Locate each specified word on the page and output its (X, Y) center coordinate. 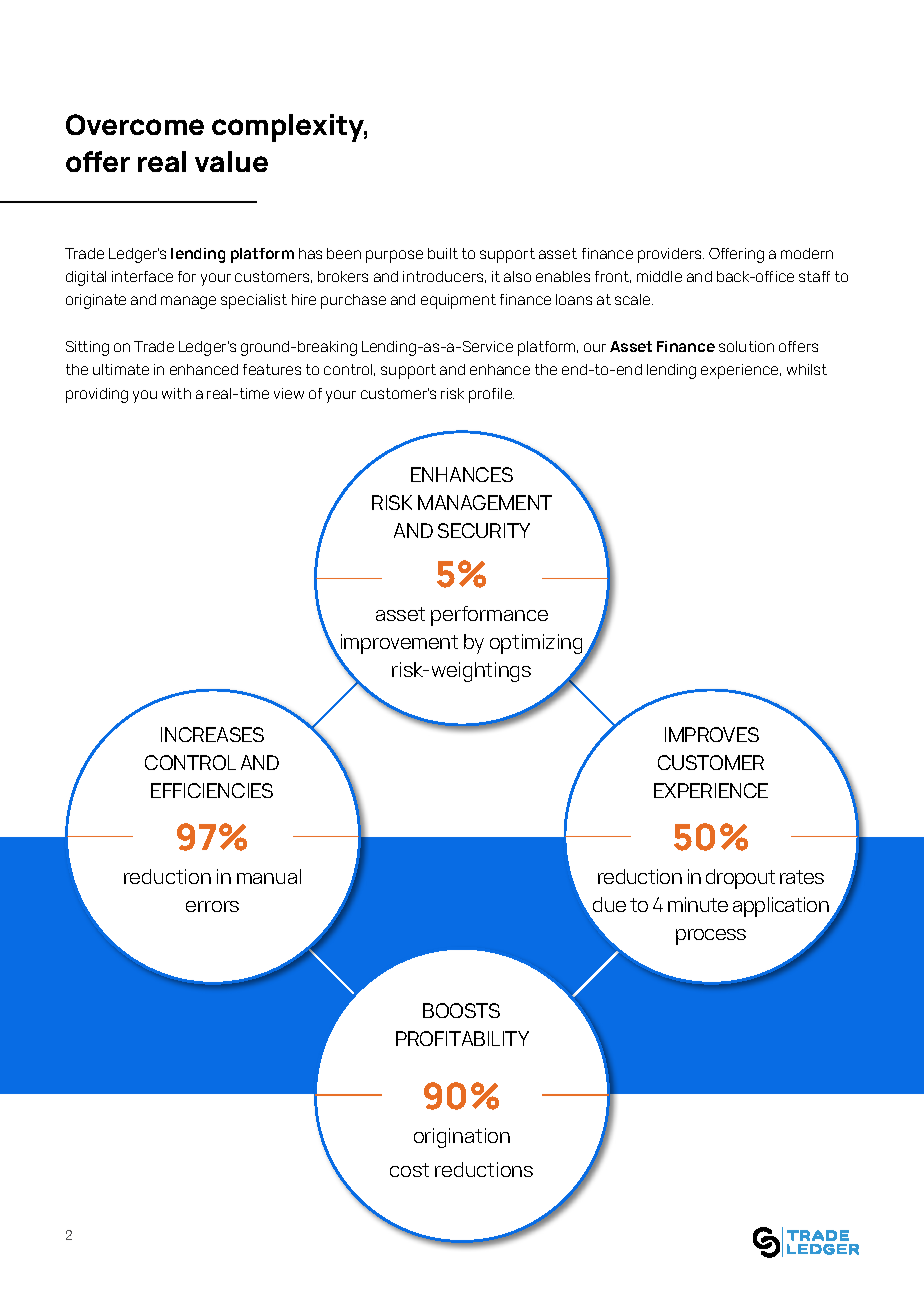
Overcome (135, 124)
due (609, 904)
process (711, 937)
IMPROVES (712, 734)
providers (671, 255)
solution (746, 346)
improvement (398, 645)
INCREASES (212, 734)
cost (409, 1170)
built (443, 253)
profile (491, 395)
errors (212, 906)
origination (462, 1138)
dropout (740, 879)
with (176, 393)
